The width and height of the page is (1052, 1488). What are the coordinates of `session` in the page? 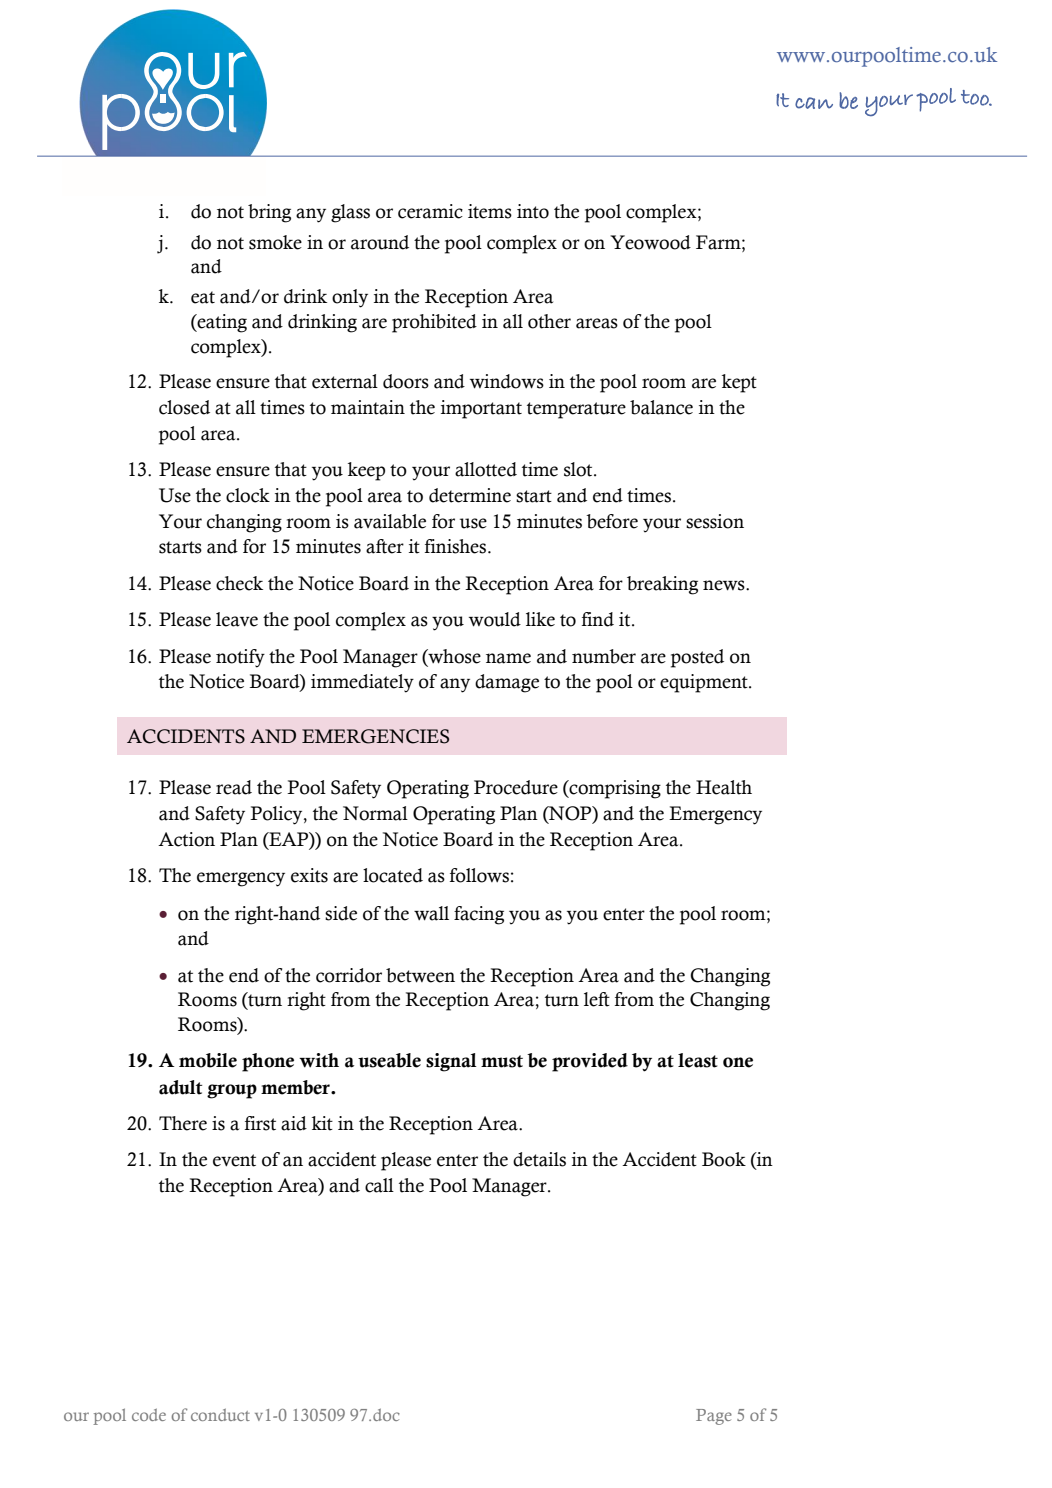 It's located at (715, 521).
